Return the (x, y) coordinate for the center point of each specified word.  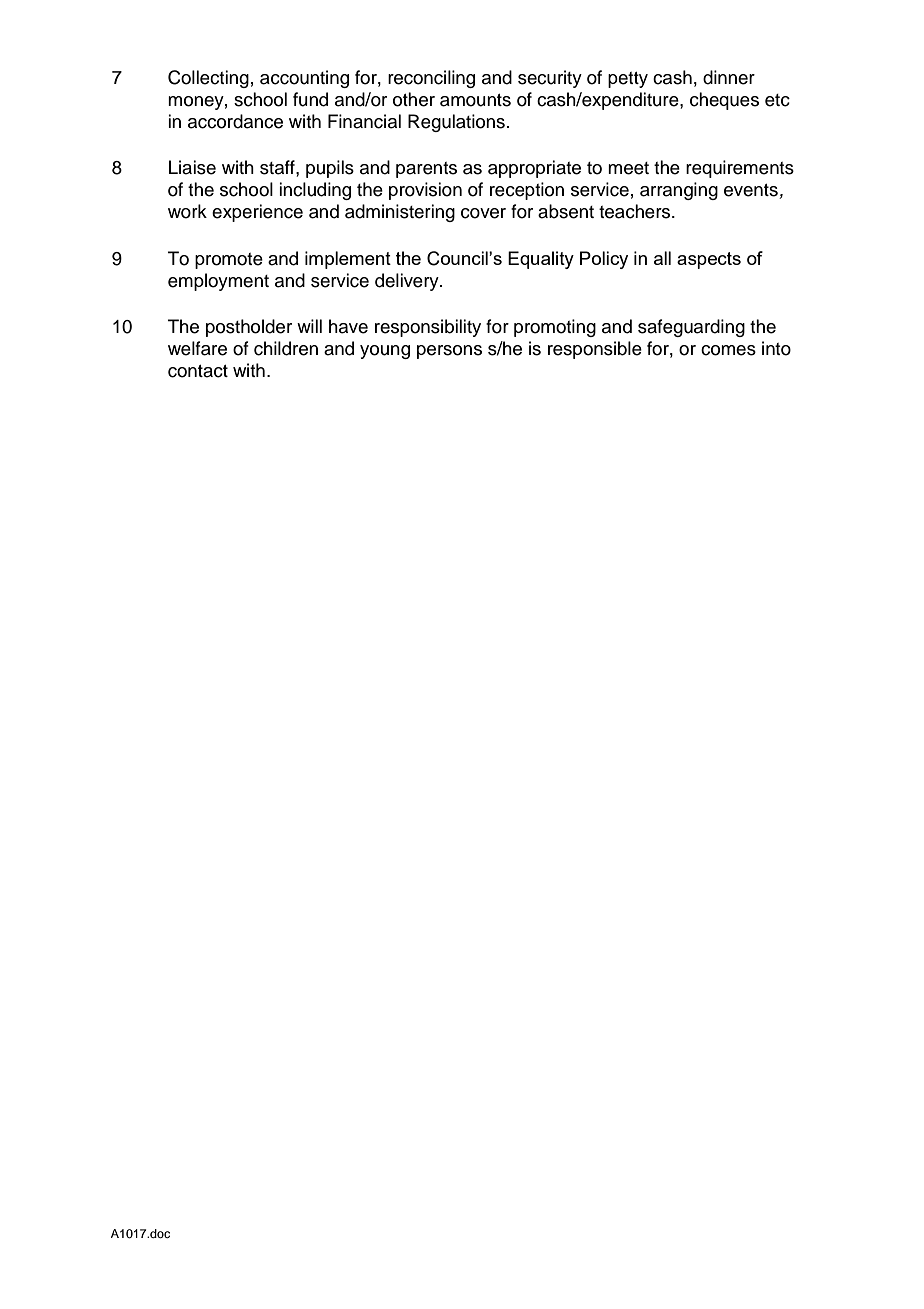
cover (483, 213)
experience (257, 213)
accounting (304, 79)
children (286, 348)
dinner (729, 77)
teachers (636, 211)
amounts (475, 100)
